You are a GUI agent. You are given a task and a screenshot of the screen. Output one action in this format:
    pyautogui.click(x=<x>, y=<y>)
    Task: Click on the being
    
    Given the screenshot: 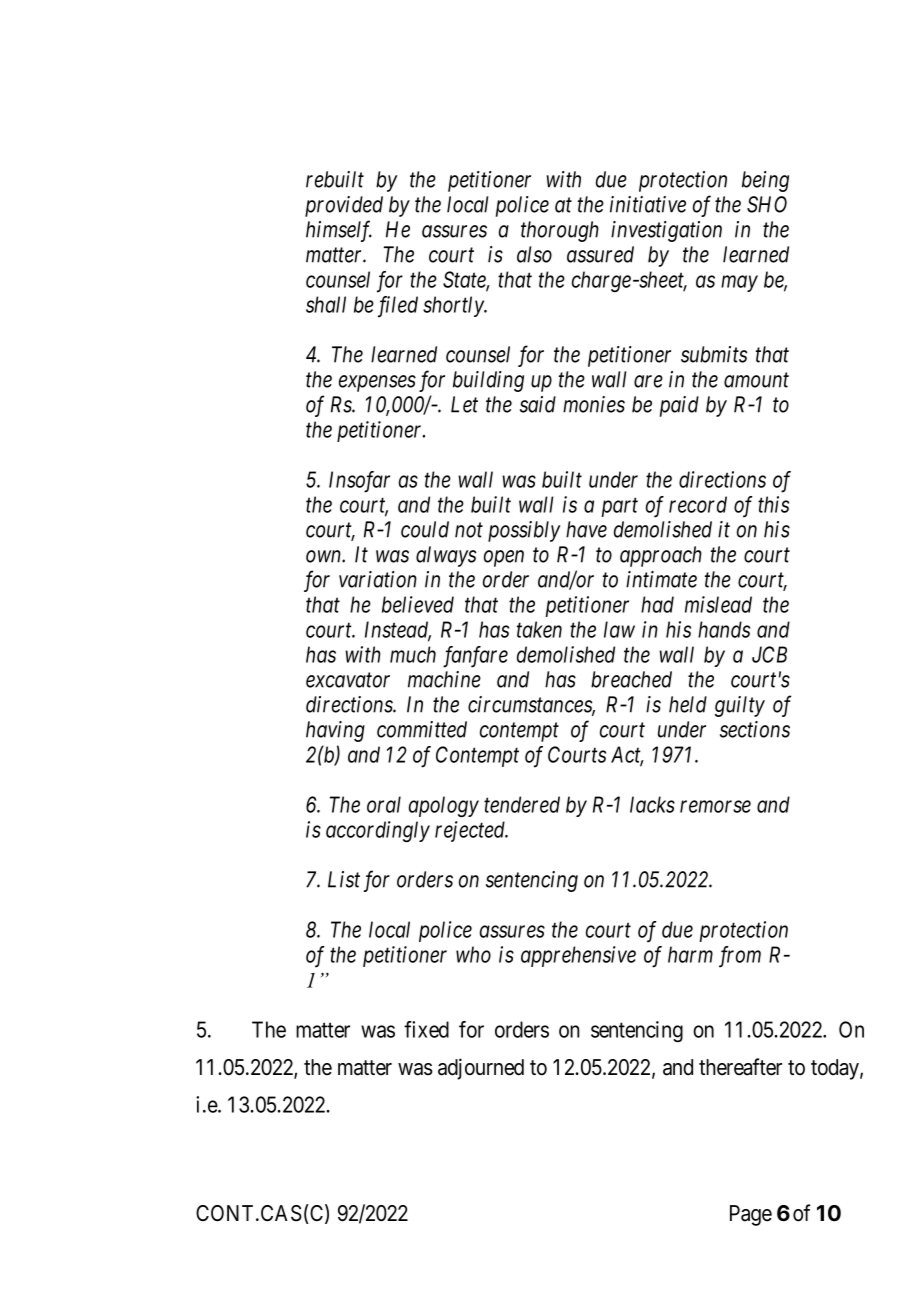 What is the action you would take?
    pyautogui.click(x=765, y=181)
